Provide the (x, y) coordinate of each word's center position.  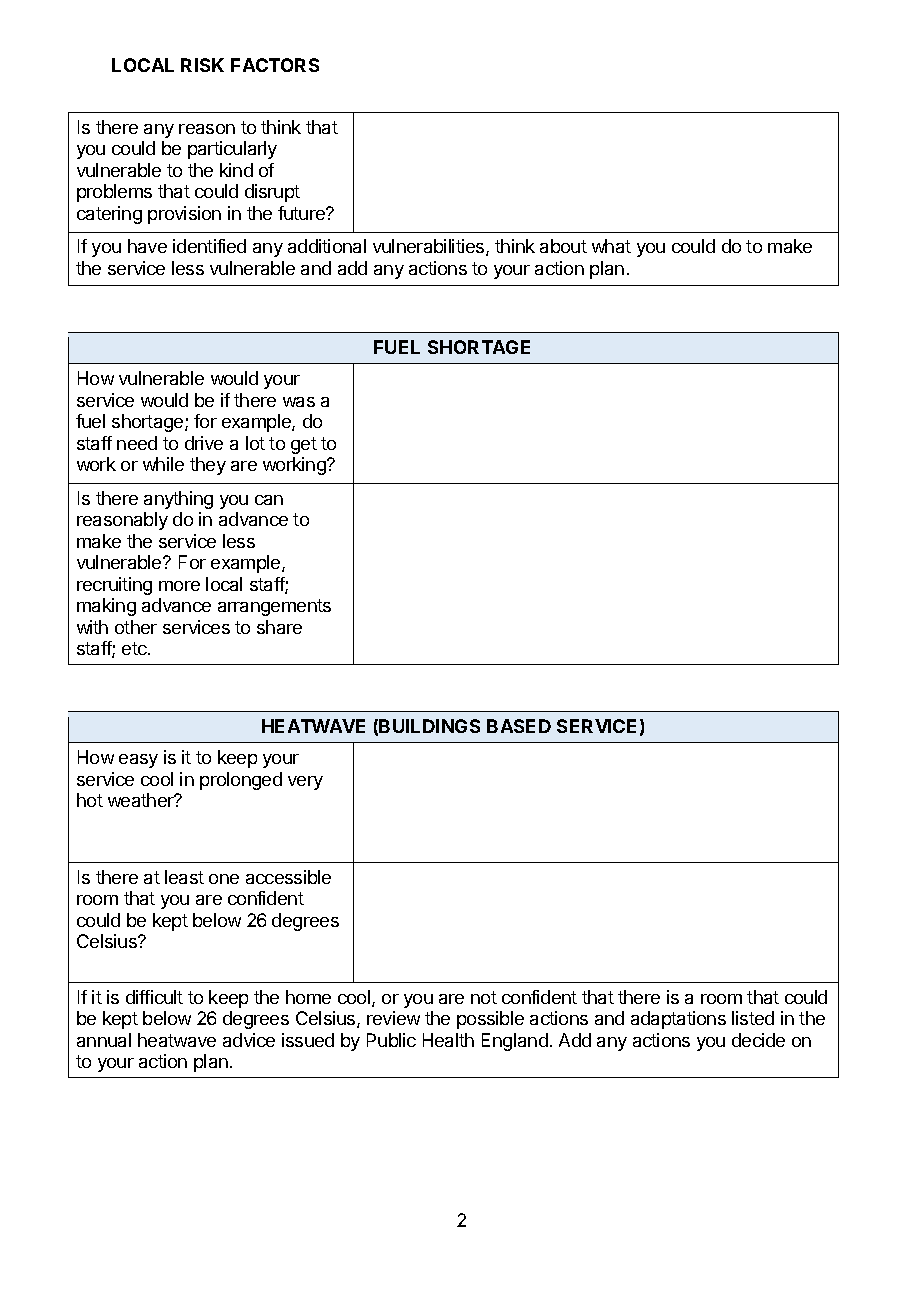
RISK (202, 65)
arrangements (274, 607)
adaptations (678, 1020)
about (563, 246)
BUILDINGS (429, 726)
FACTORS (275, 65)
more (179, 586)
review (393, 1018)
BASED (519, 726)
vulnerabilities (430, 247)
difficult (154, 997)
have (147, 246)
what (611, 246)
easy (138, 761)
